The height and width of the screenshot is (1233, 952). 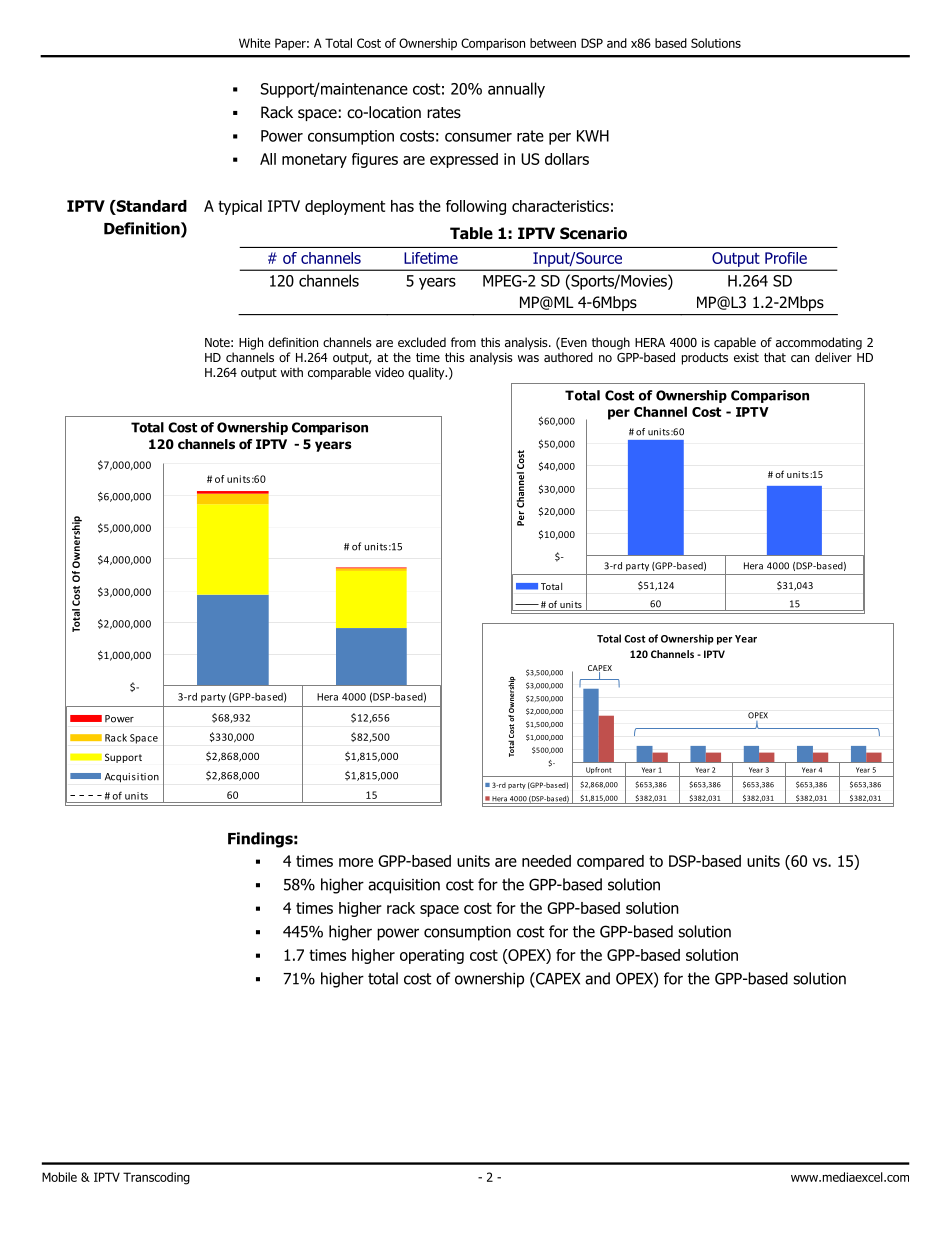 I want to click on compared, so click(x=610, y=862).
